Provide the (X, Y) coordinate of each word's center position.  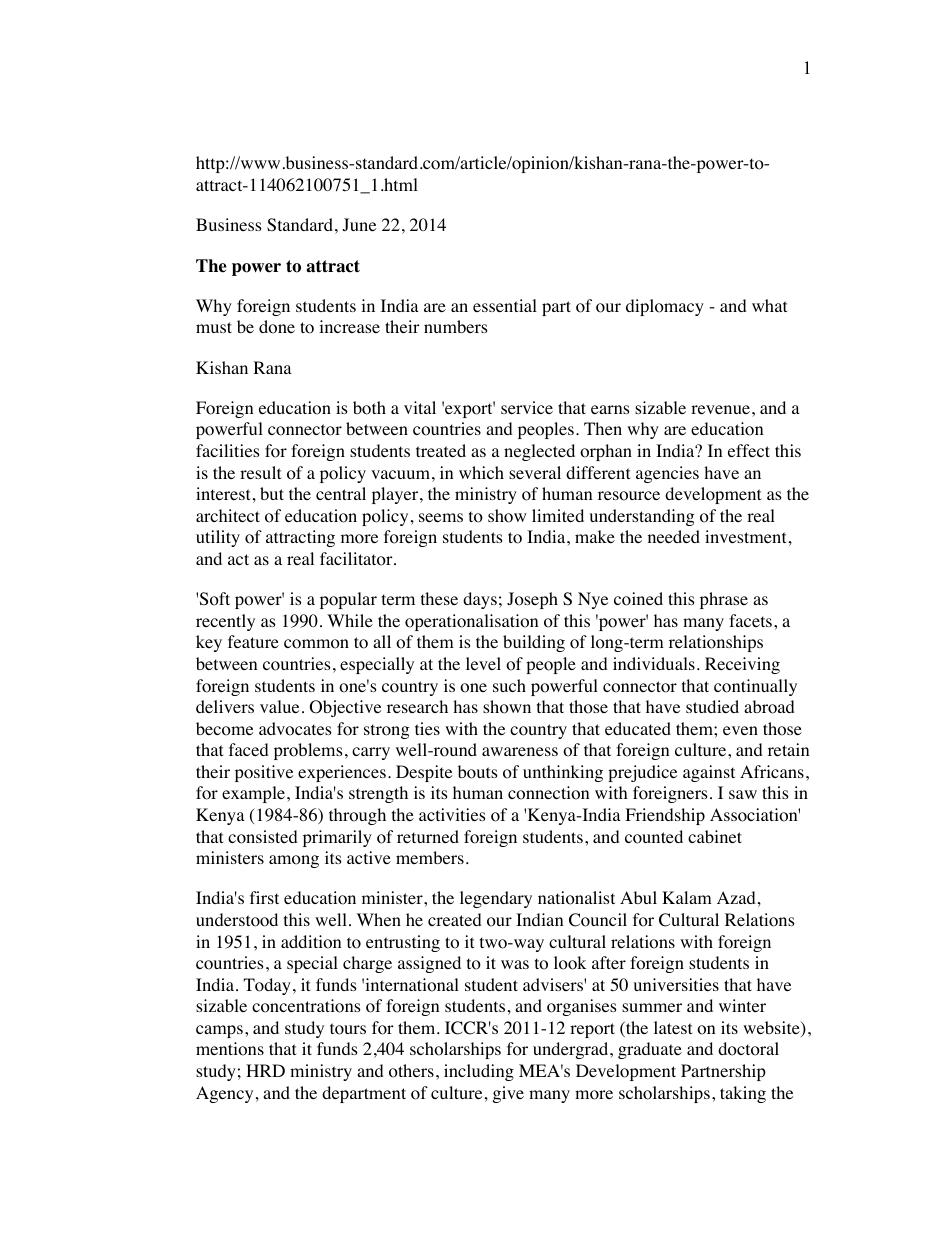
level (483, 663)
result (260, 472)
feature (253, 641)
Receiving (742, 665)
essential (505, 305)
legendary (496, 899)
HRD (265, 1070)
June (359, 224)
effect (749, 450)
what (769, 305)
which (481, 472)
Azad (736, 897)
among (294, 861)
